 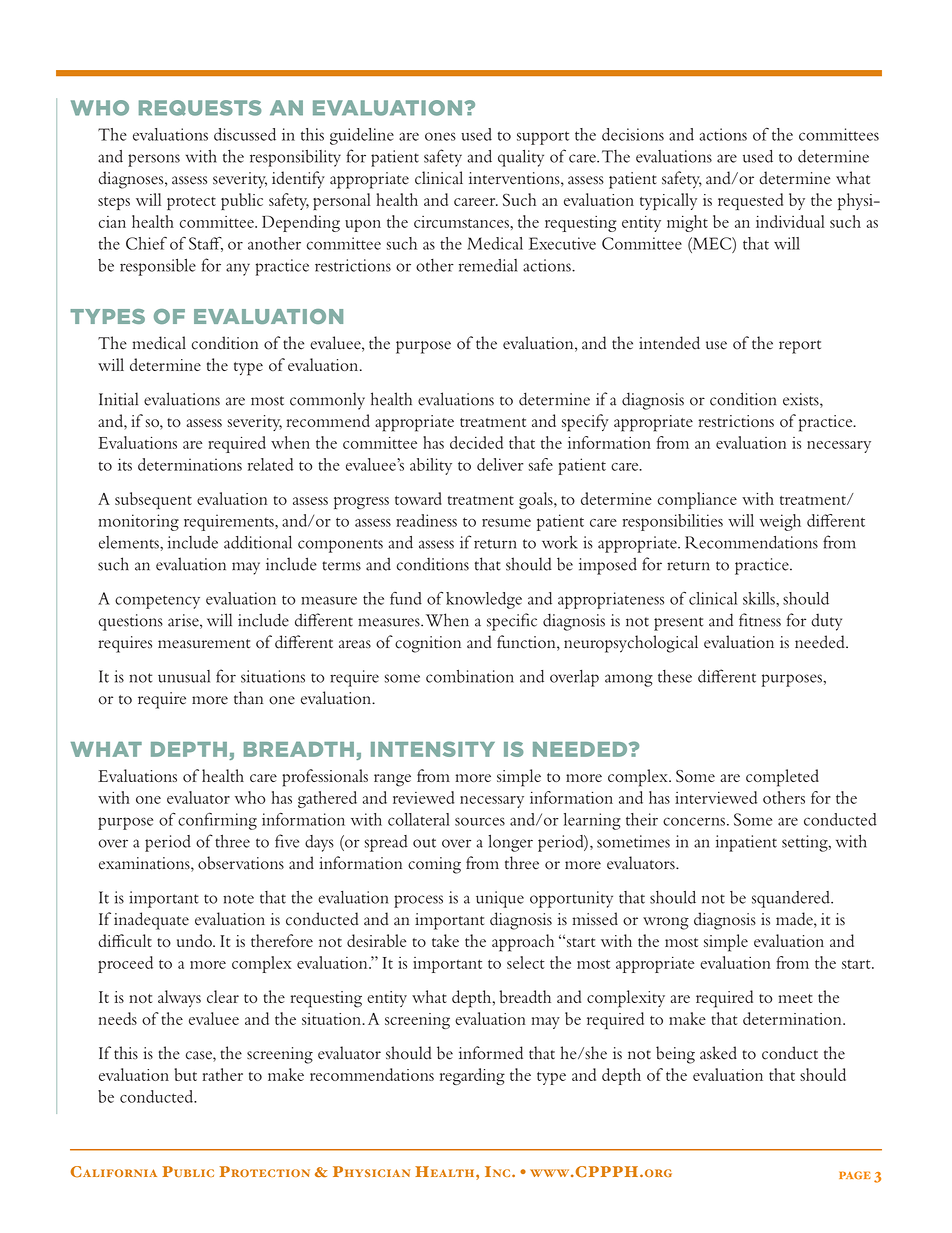 What do you see at coordinates (750, 201) in the document?
I see `requested` at bounding box center [750, 201].
